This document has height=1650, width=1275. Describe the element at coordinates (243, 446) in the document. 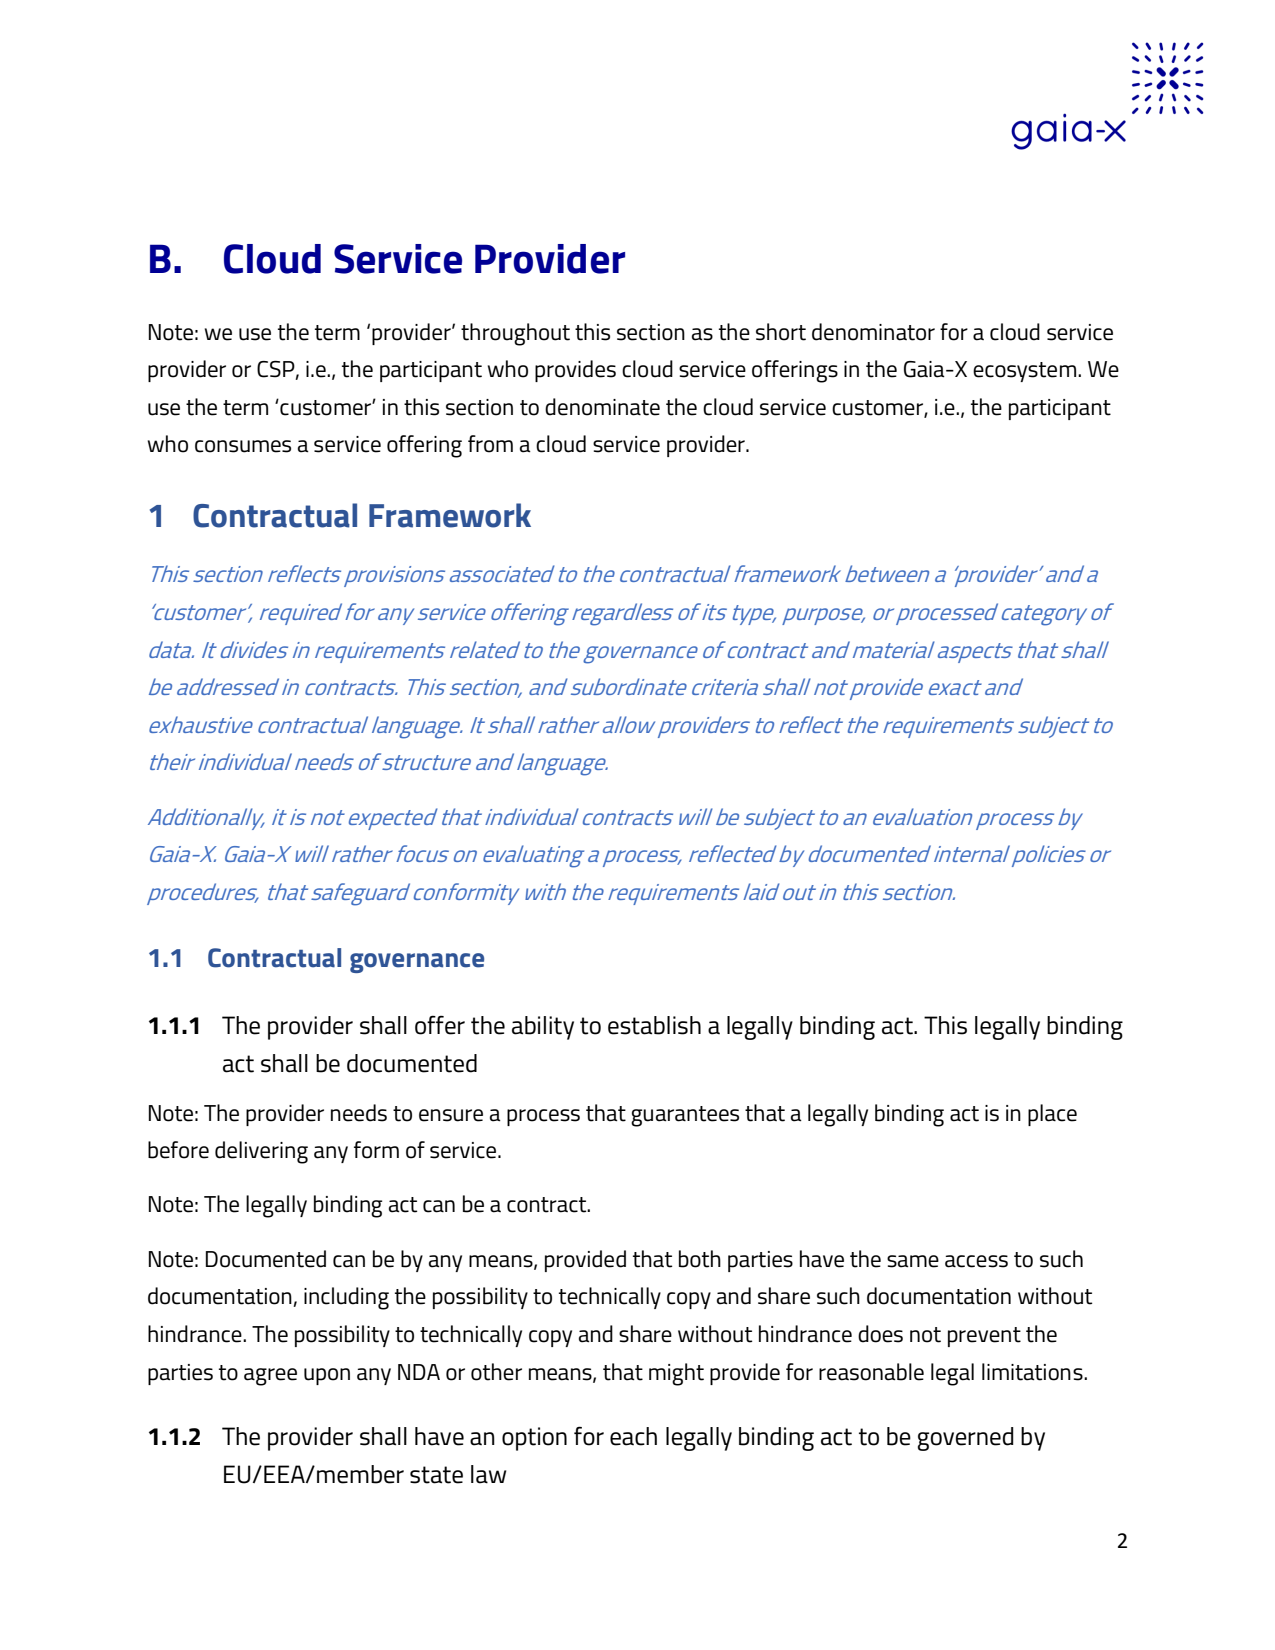

I see `consumes` at that location.
